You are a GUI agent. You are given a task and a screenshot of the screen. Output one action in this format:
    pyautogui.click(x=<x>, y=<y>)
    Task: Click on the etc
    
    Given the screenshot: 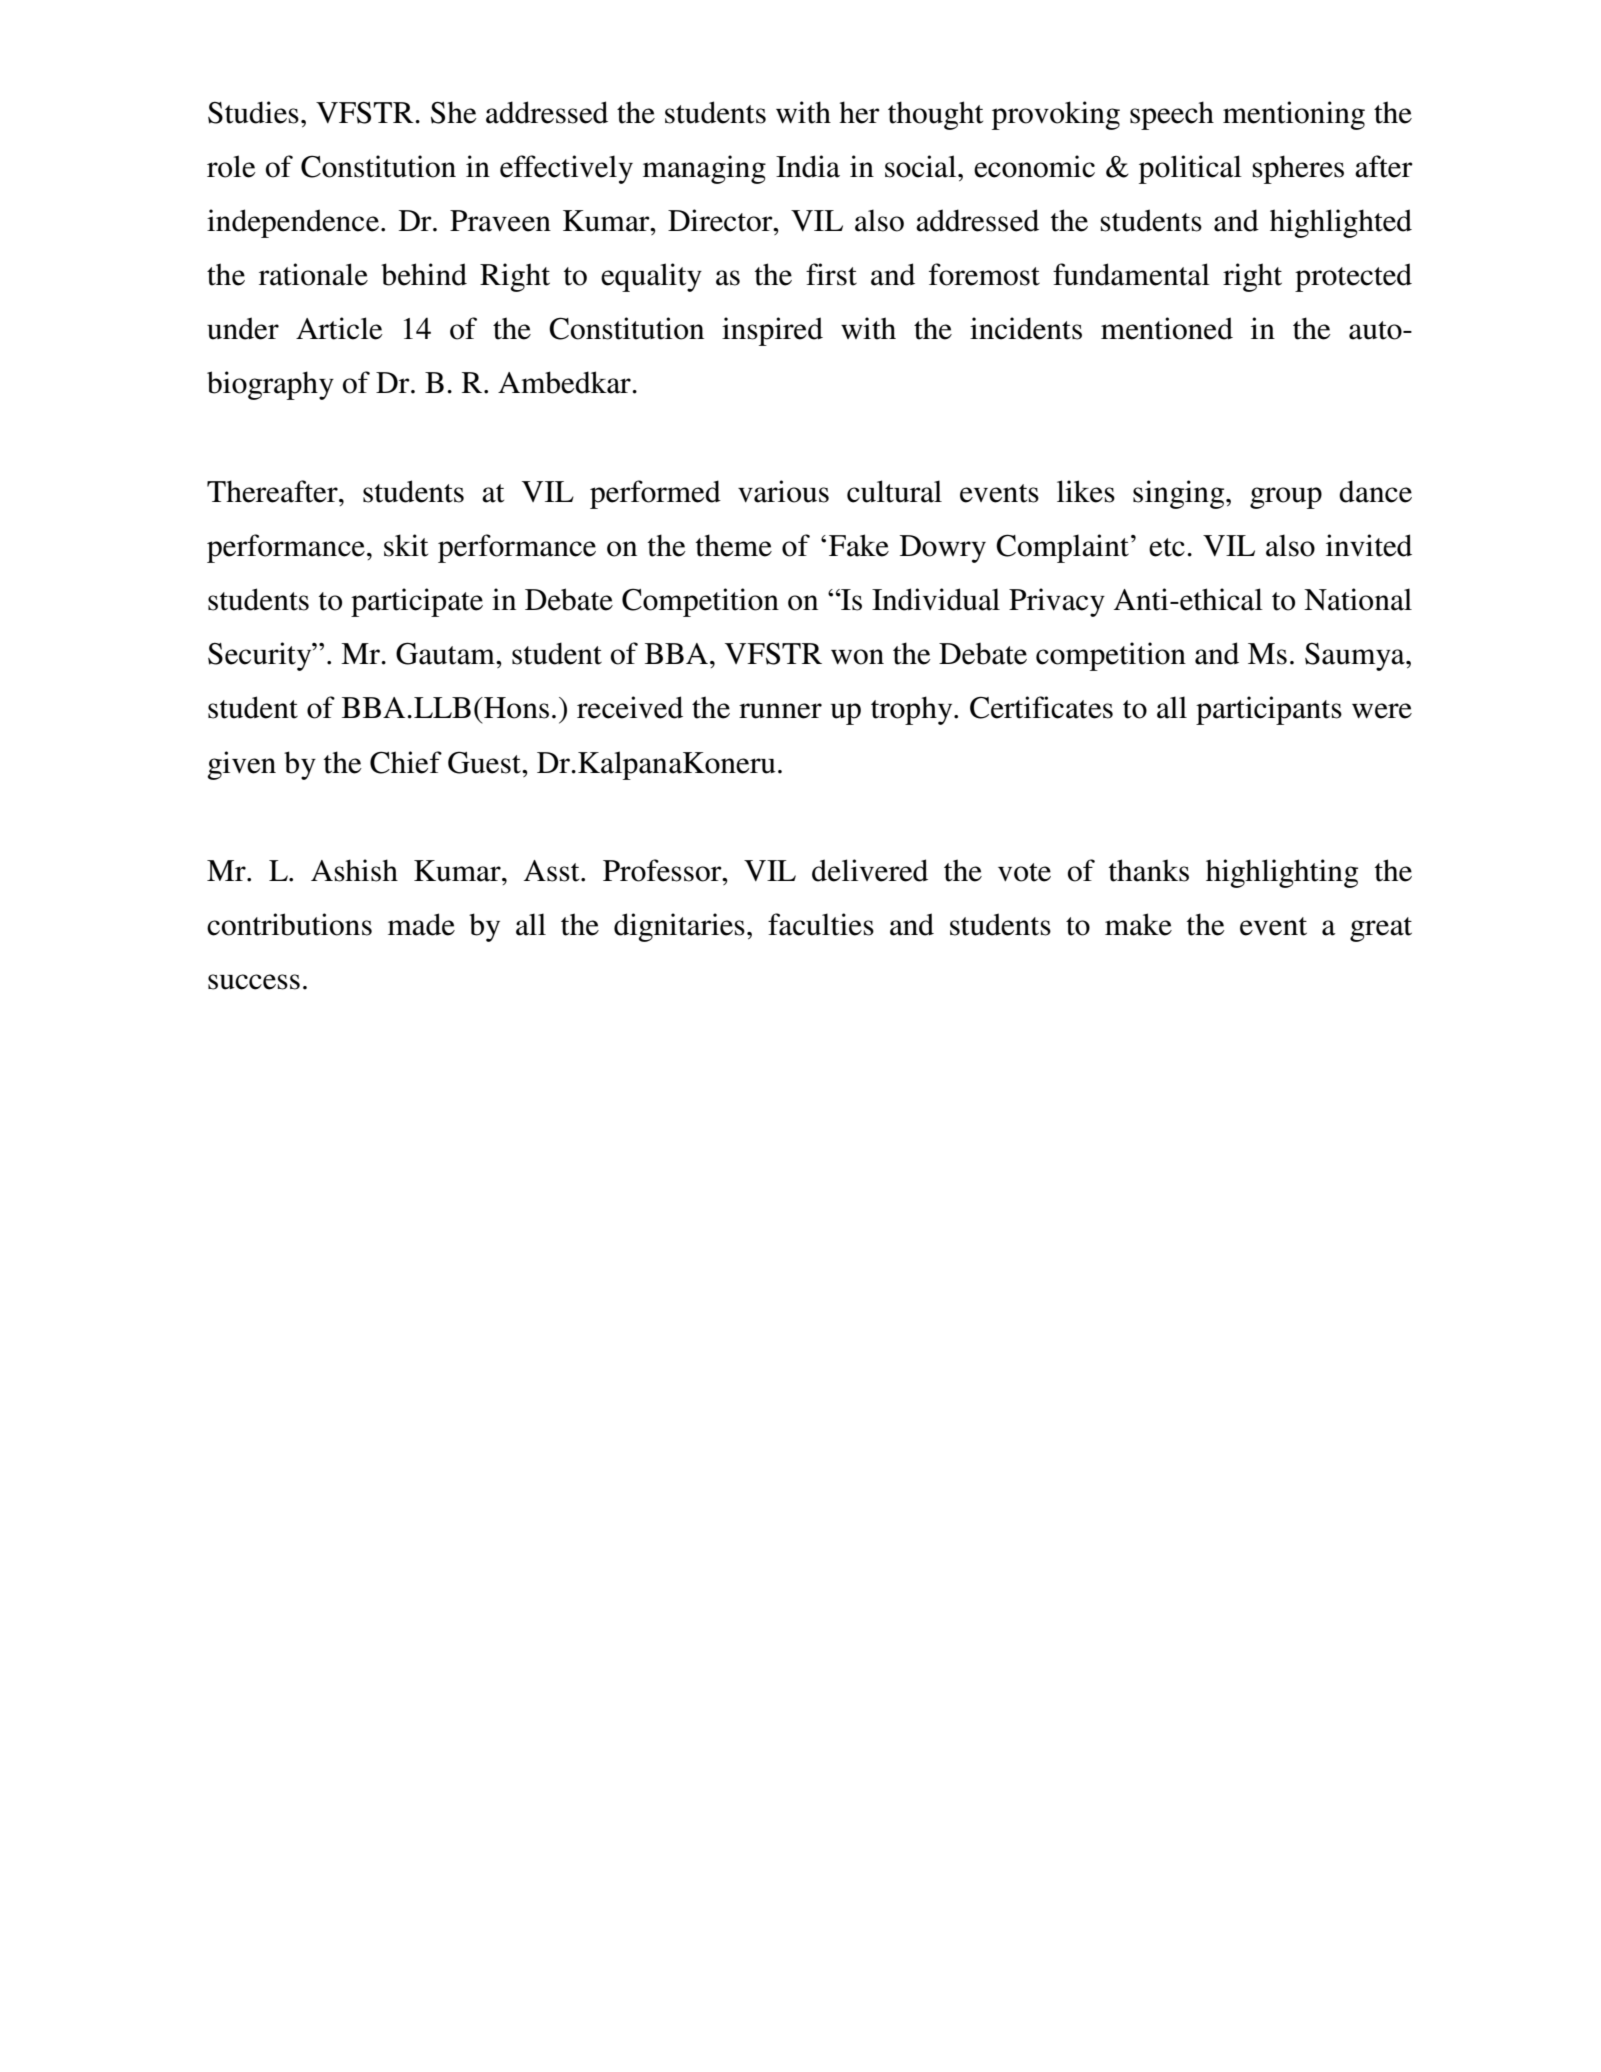 What is the action you would take?
    pyautogui.click(x=1167, y=547)
